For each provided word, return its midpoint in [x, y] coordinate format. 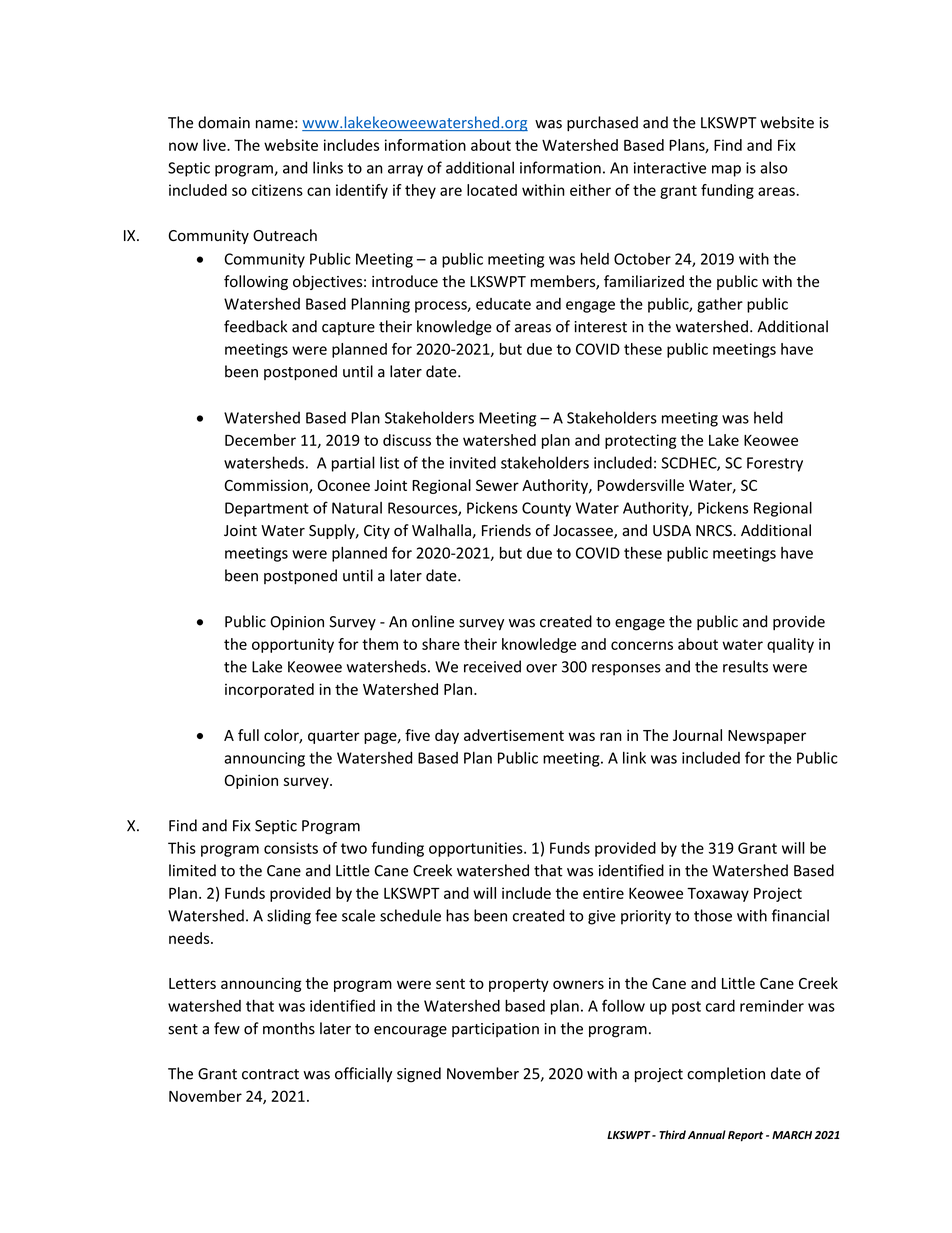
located [492, 190]
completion [726, 1074]
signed [419, 1075]
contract [270, 1074]
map [726, 171]
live [215, 145]
